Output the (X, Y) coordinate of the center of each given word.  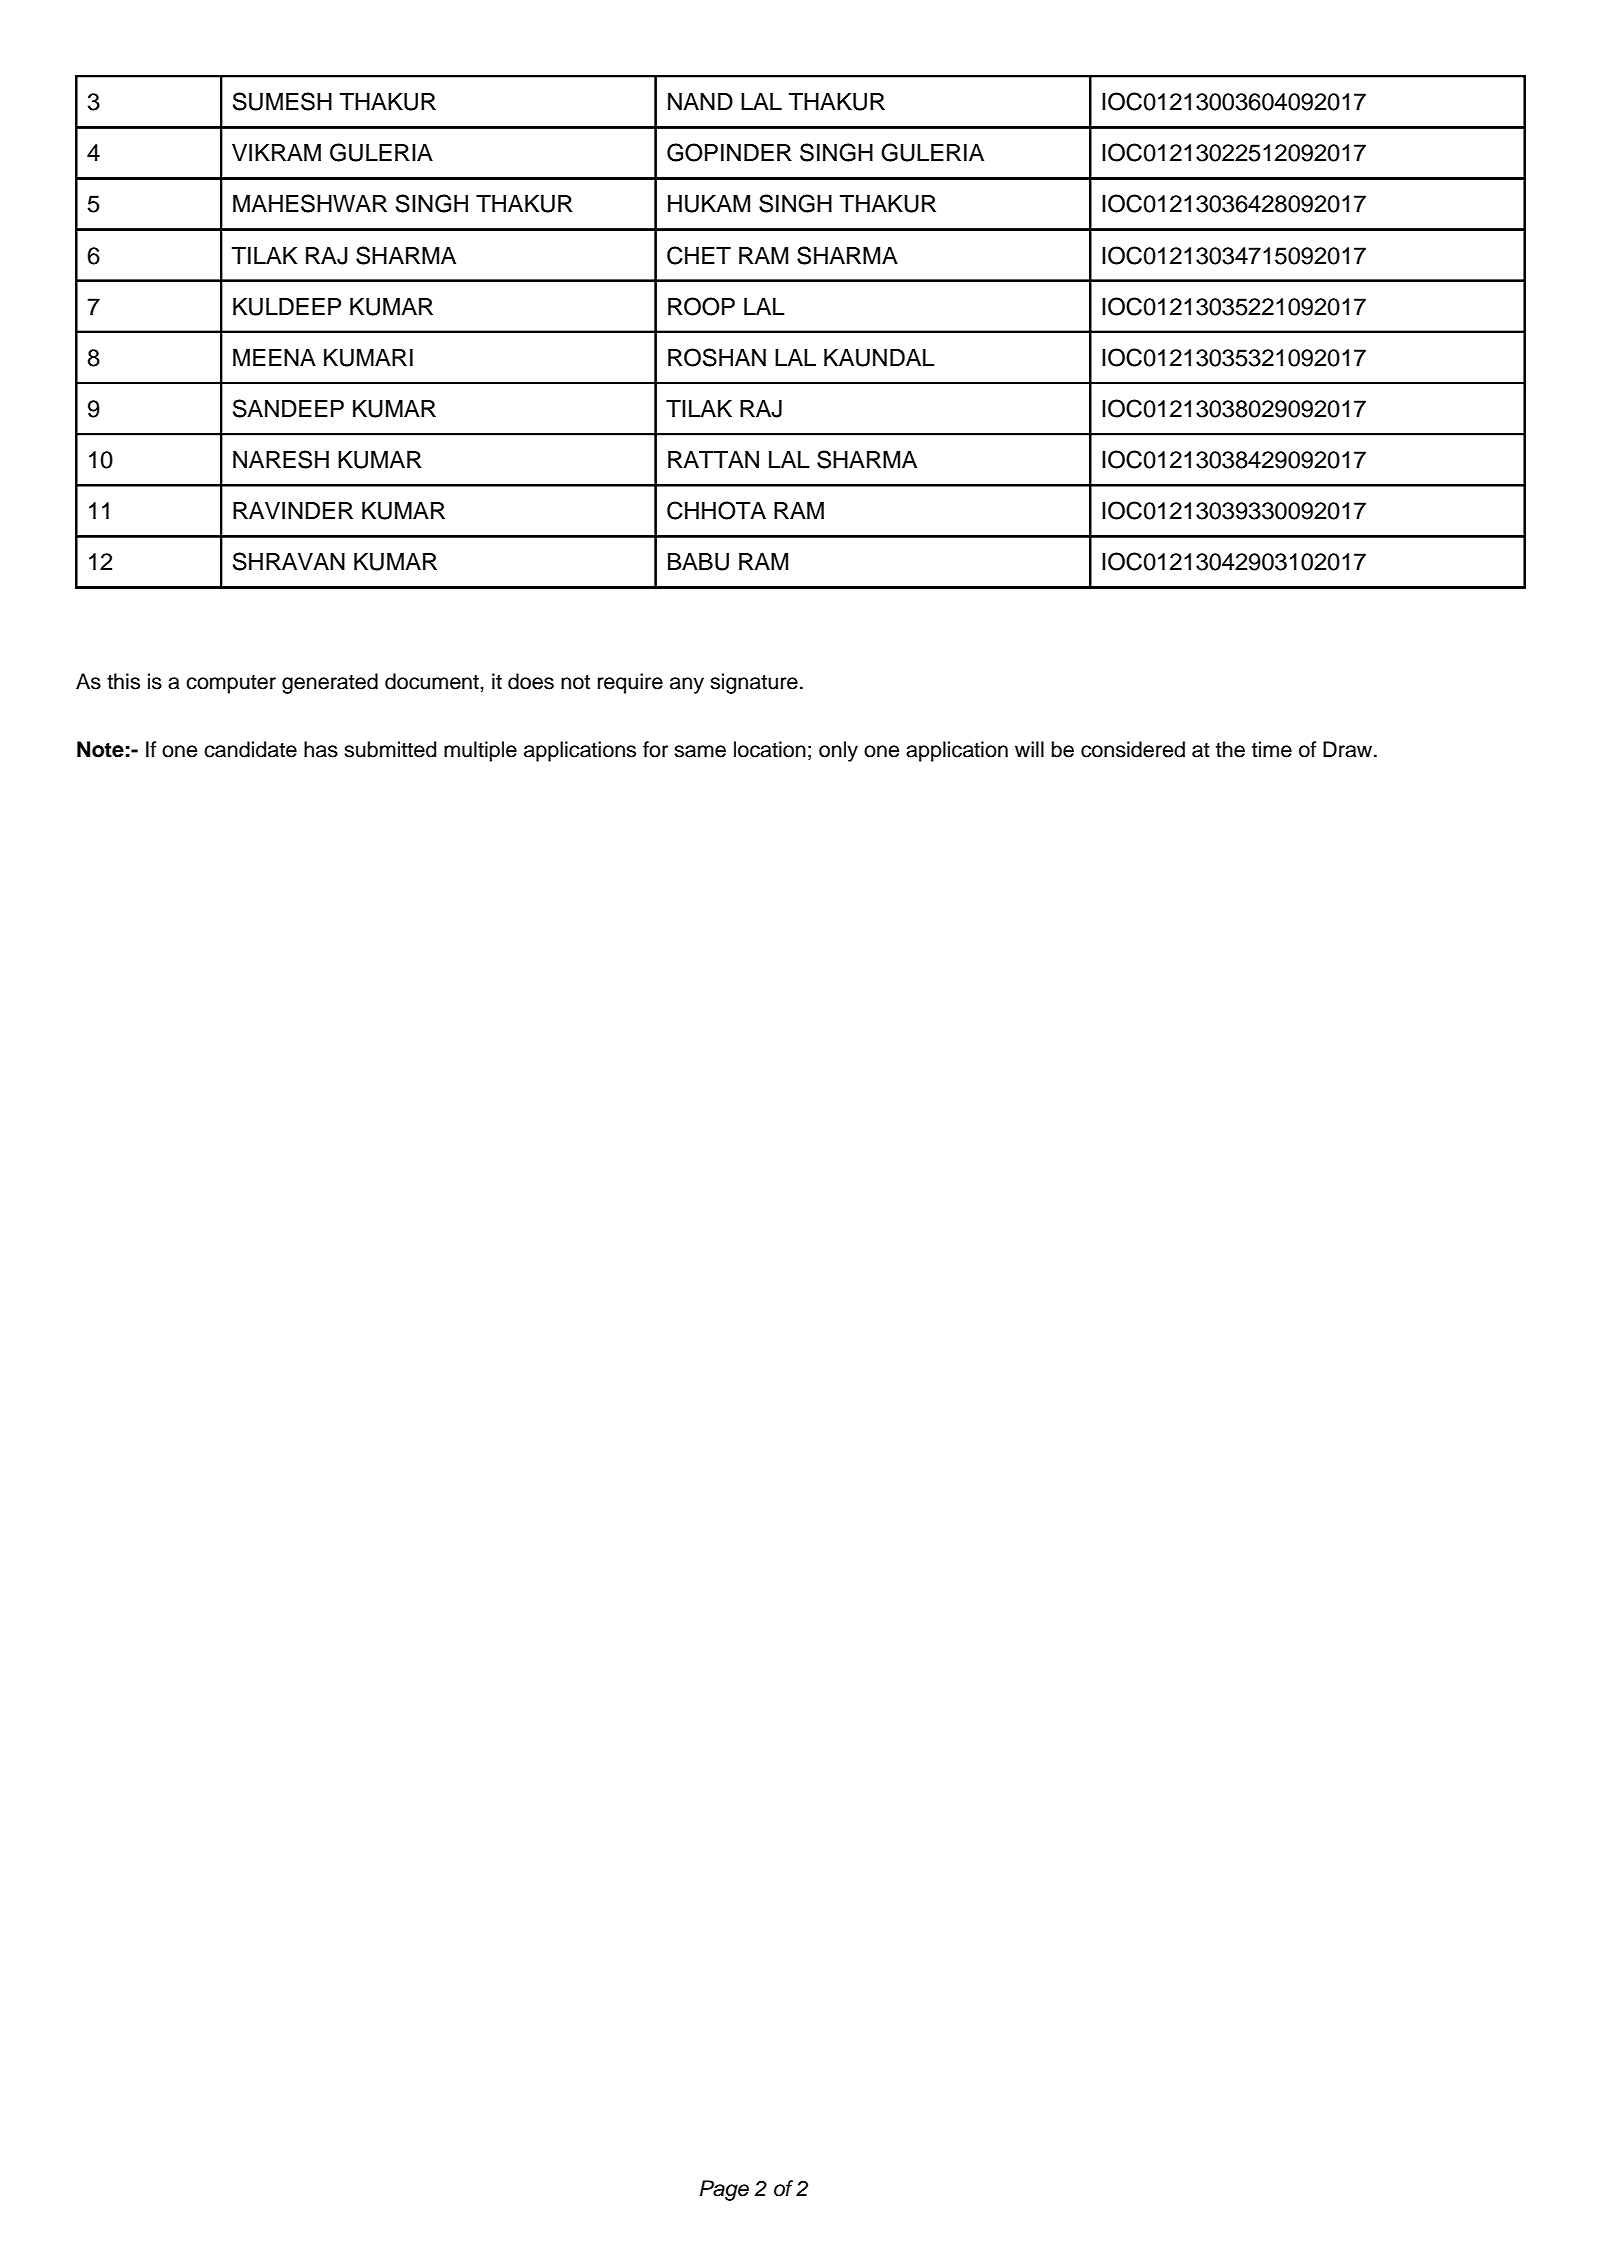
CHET (699, 255)
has (321, 749)
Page (724, 2190)
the (1230, 749)
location (770, 749)
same (700, 751)
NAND (700, 101)
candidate (250, 749)
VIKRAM (276, 152)
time (1272, 749)
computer (231, 684)
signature (754, 683)
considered (1133, 749)
